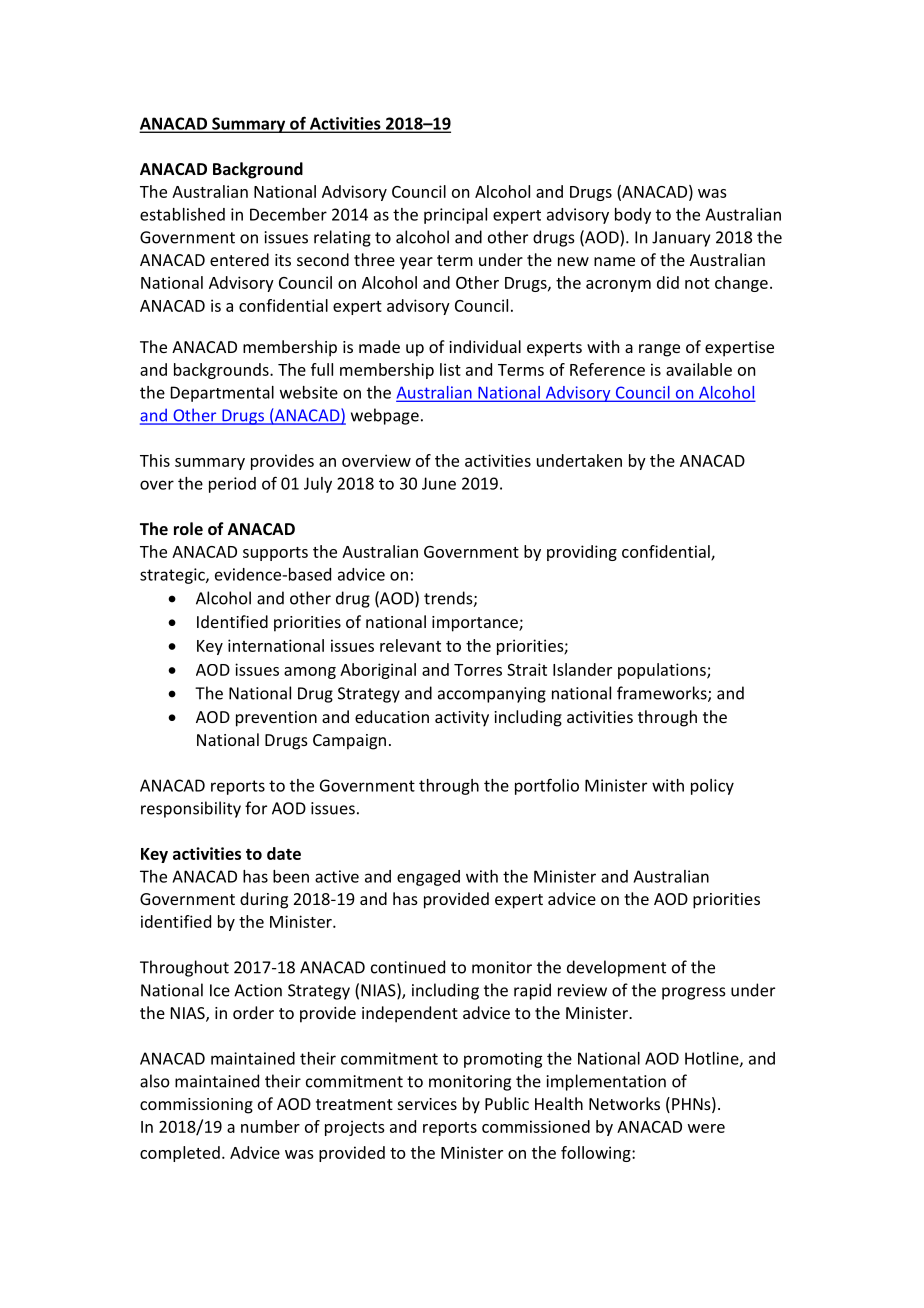 The image size is (924, 1308). I want to click on January, so click(681, 239).
